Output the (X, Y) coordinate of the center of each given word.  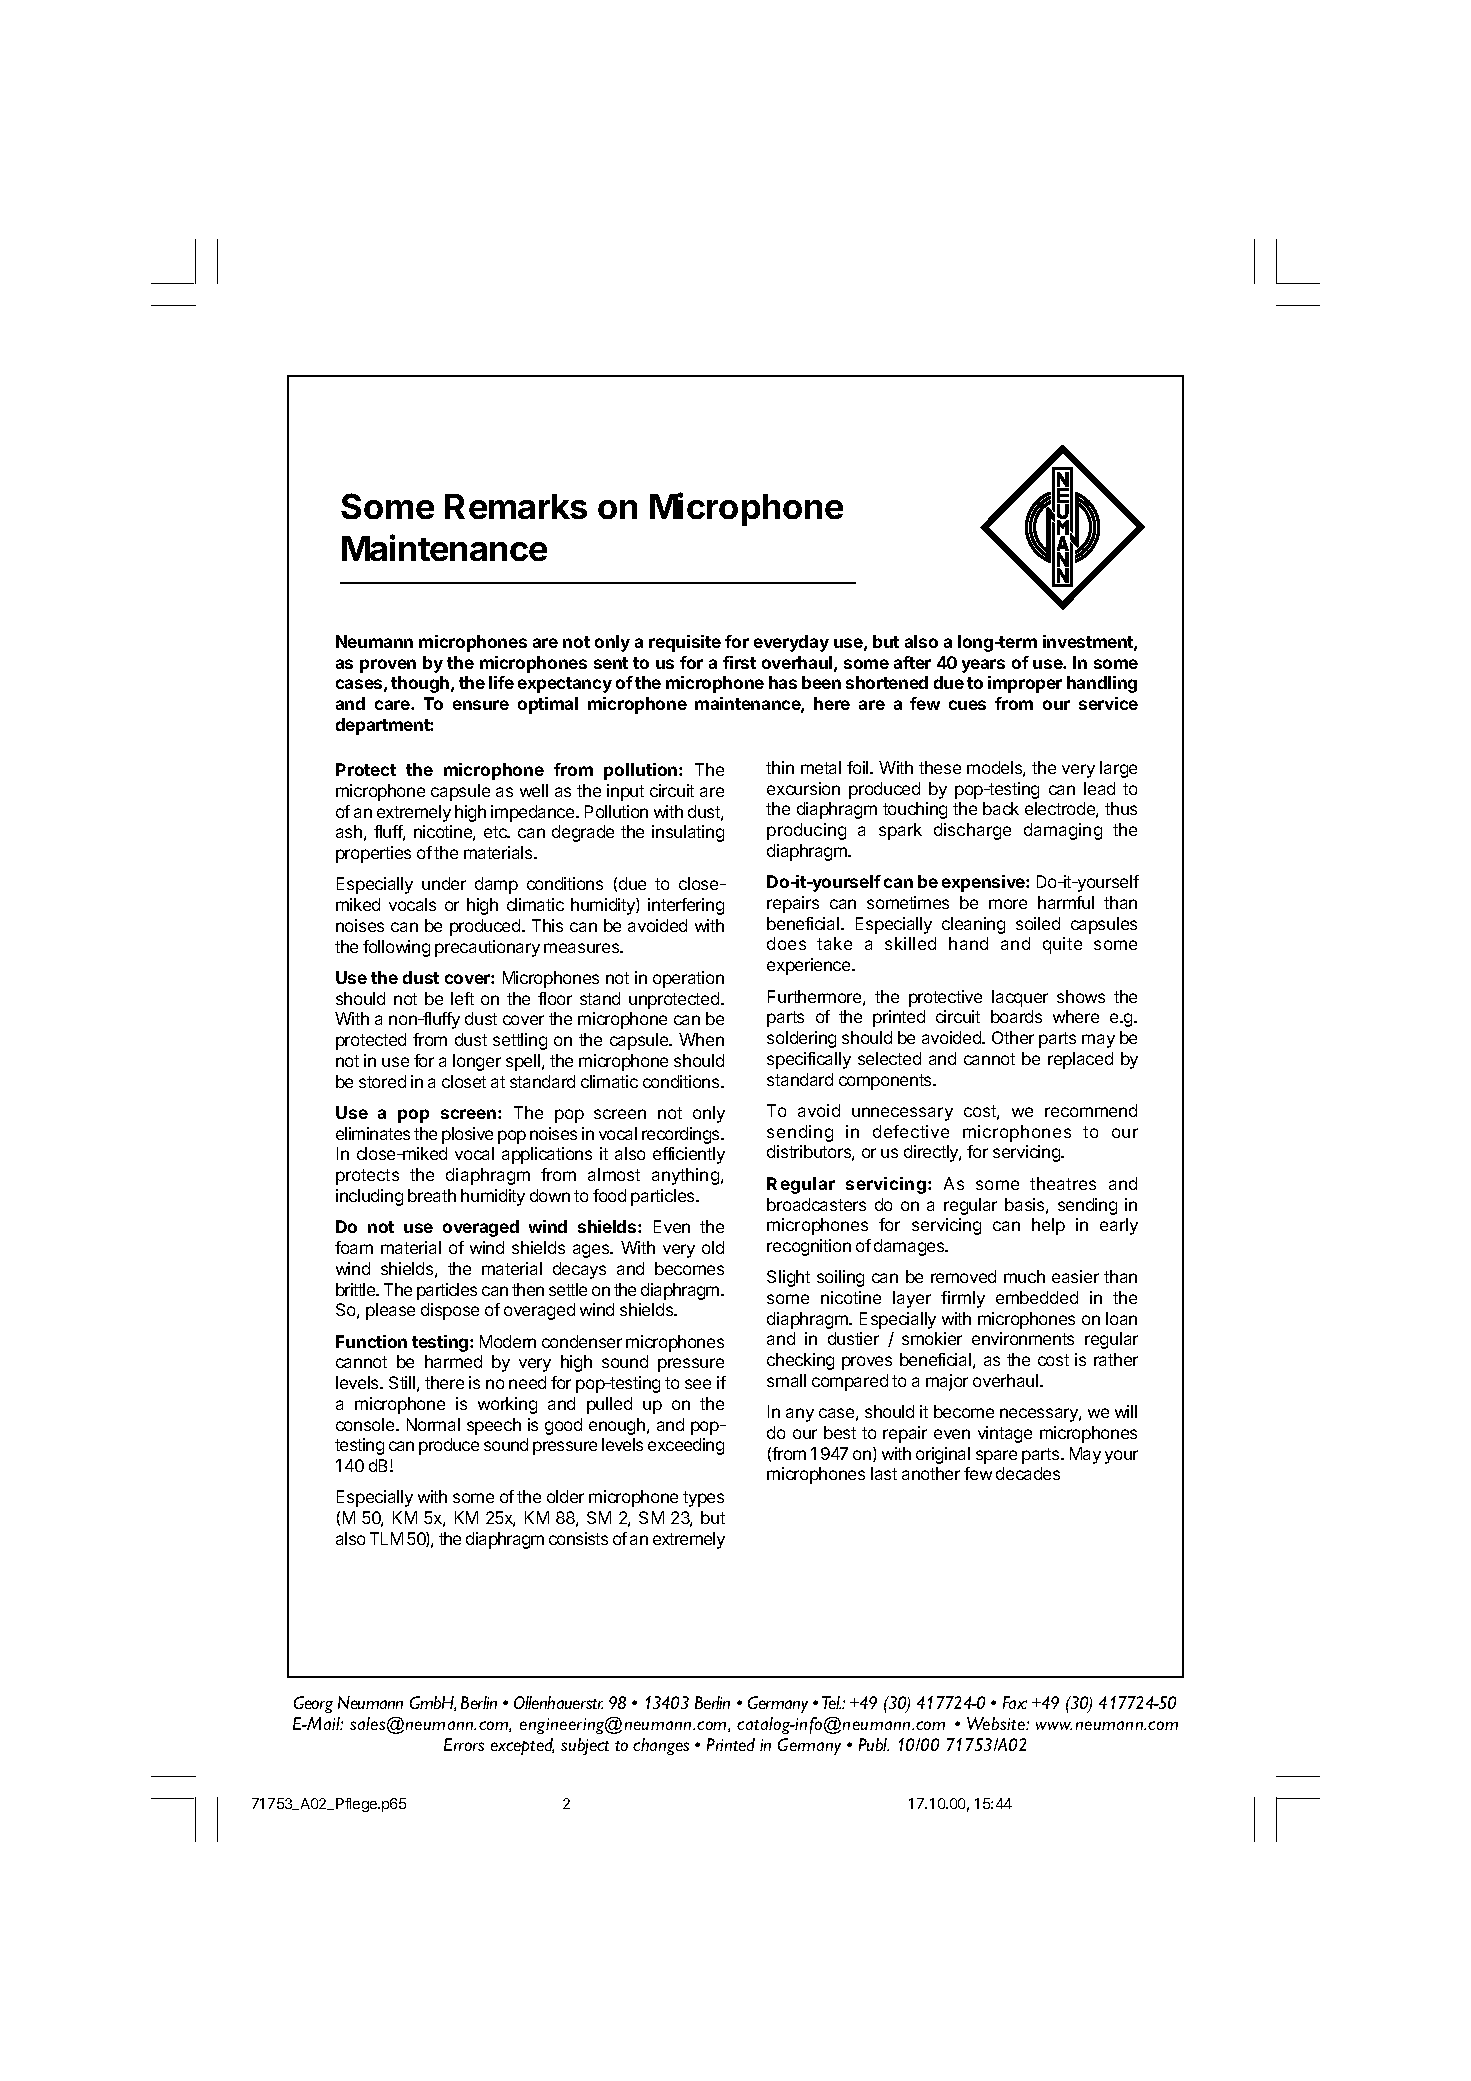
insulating (688, 833)
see (698, 1384)
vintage (1005, 1434)
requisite (685, 643)
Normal (433, 1424)
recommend (1091, 1110)
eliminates (373, 1133)
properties (373, 854)
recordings (682, 1135)
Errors (464, 1744)
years (983, 666)
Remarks (516, 506)
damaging (1063, 831)
